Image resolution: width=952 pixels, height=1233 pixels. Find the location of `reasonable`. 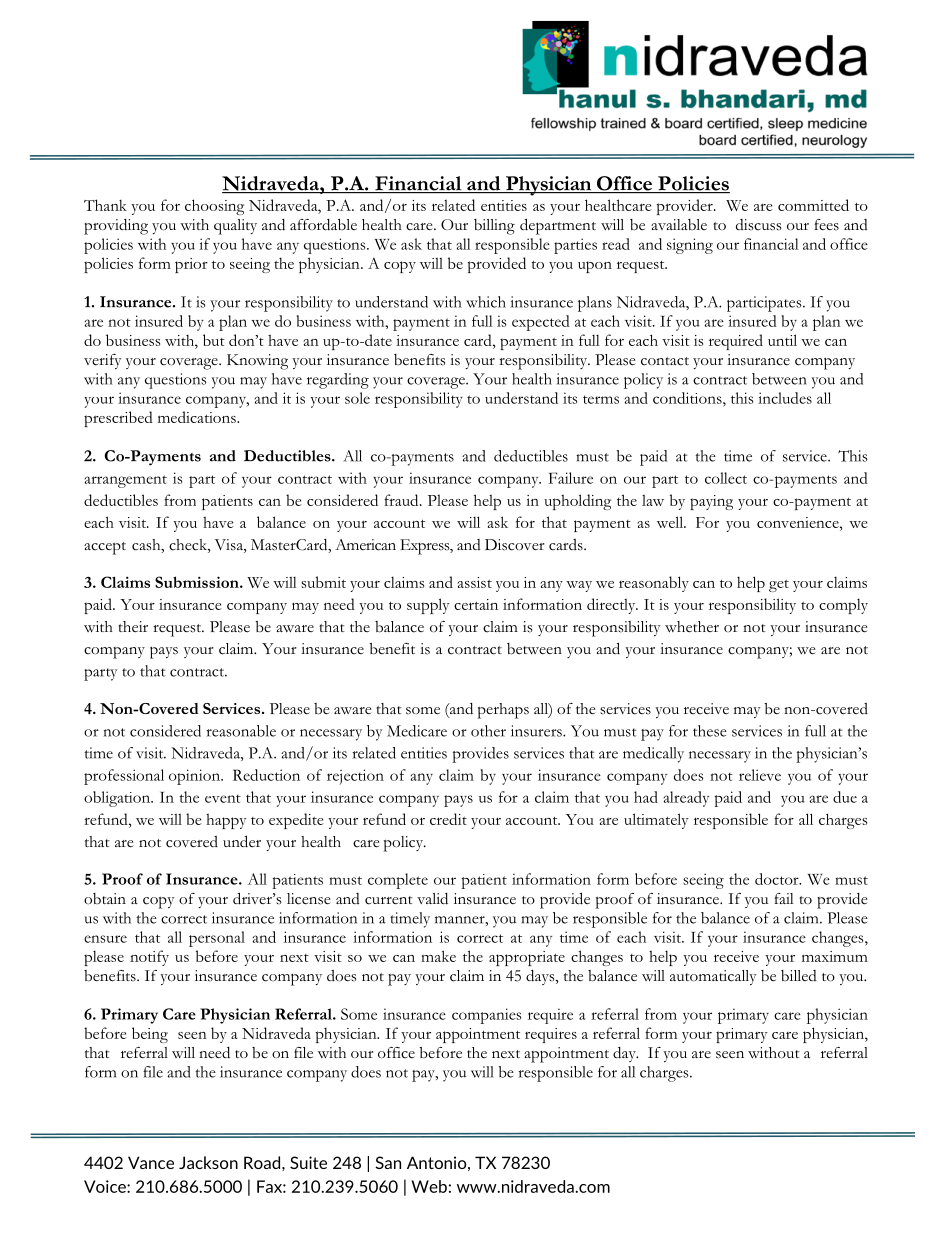

reasonable is located at coordinates (241, 731).
